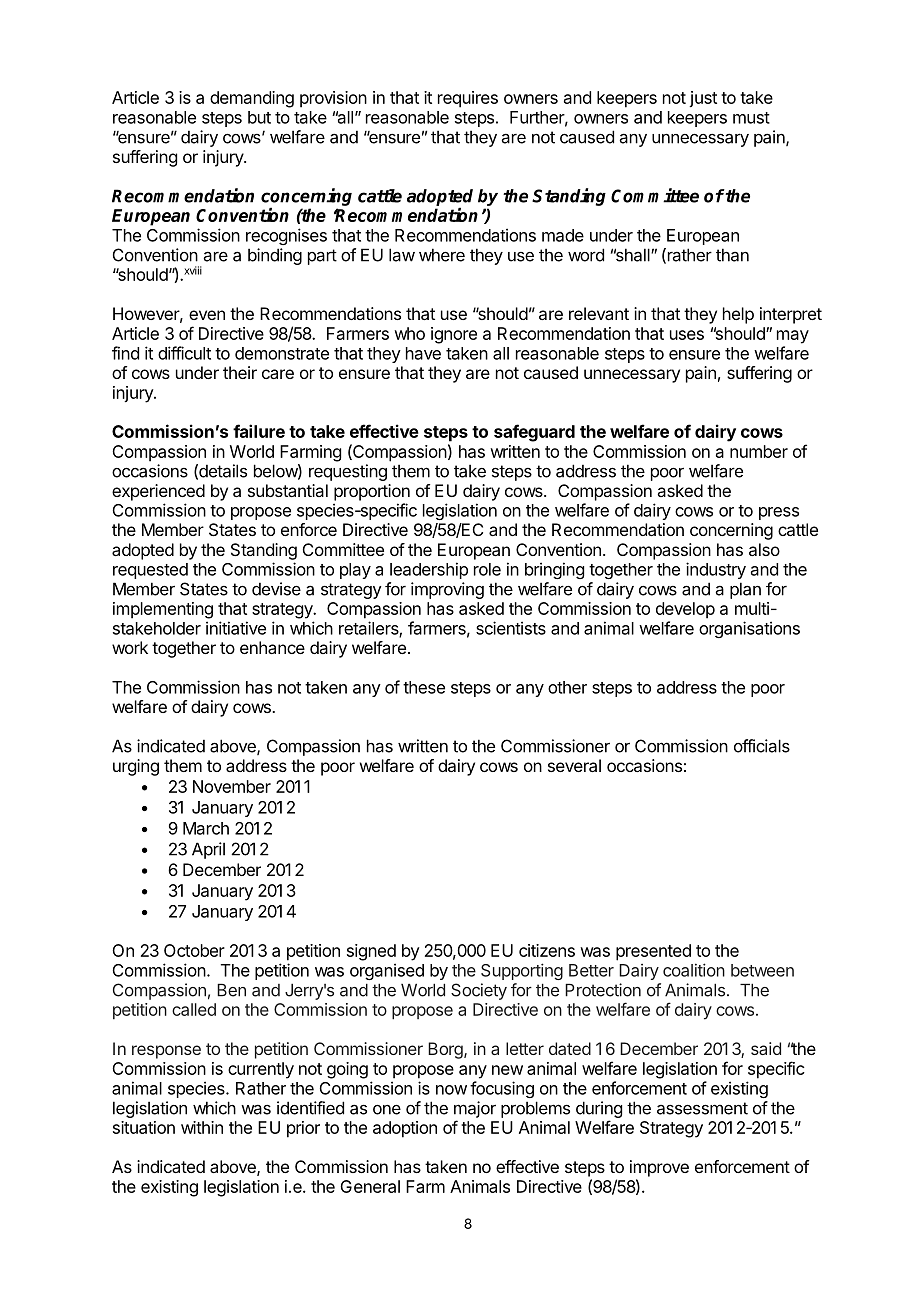  Describe the element at coordinates (475, 1109) in the screenshot. I see `major` at that location.
